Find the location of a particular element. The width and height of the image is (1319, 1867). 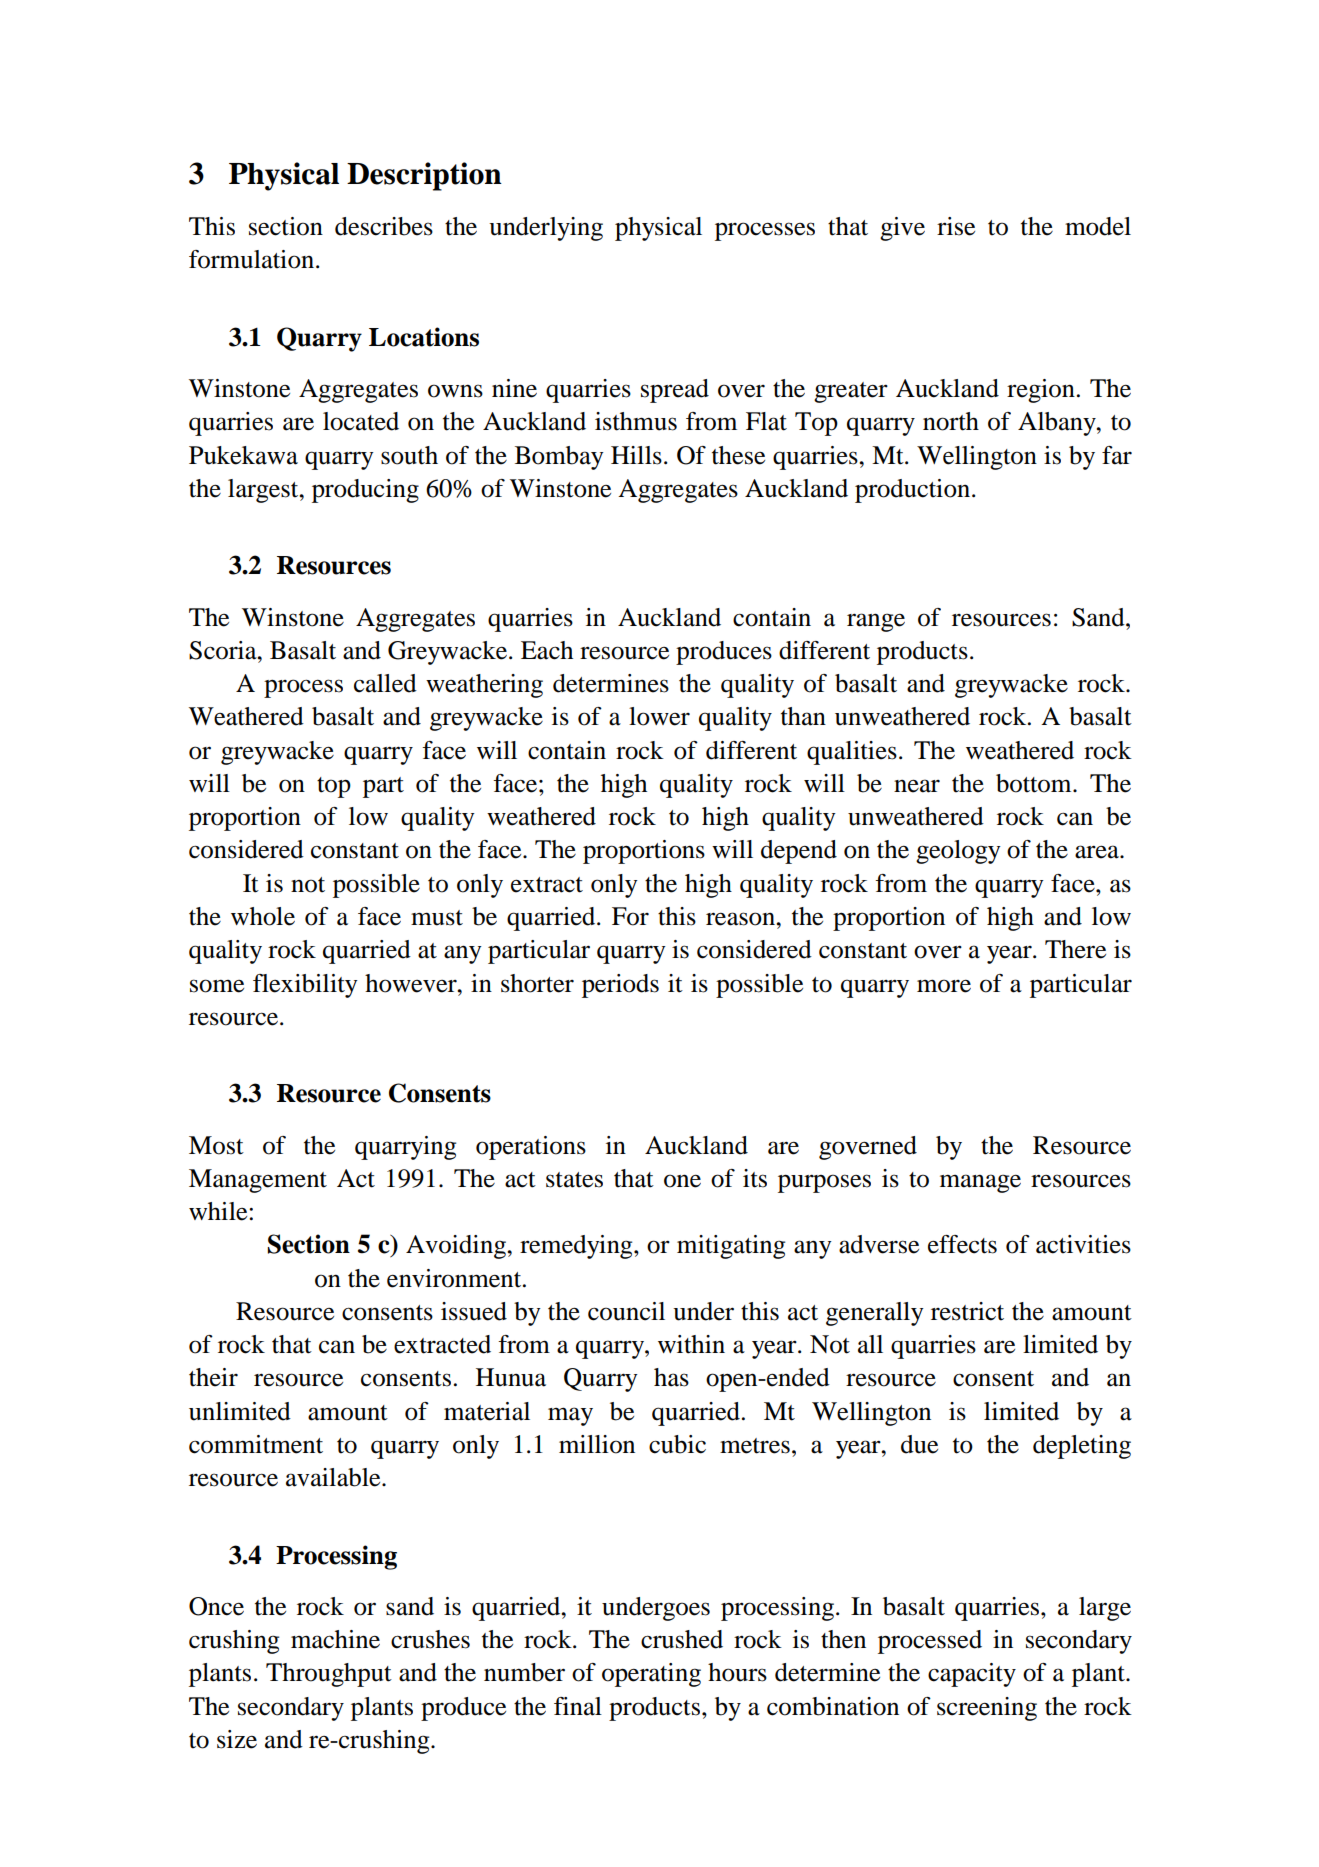

more is located at coordinates (944, 986).
